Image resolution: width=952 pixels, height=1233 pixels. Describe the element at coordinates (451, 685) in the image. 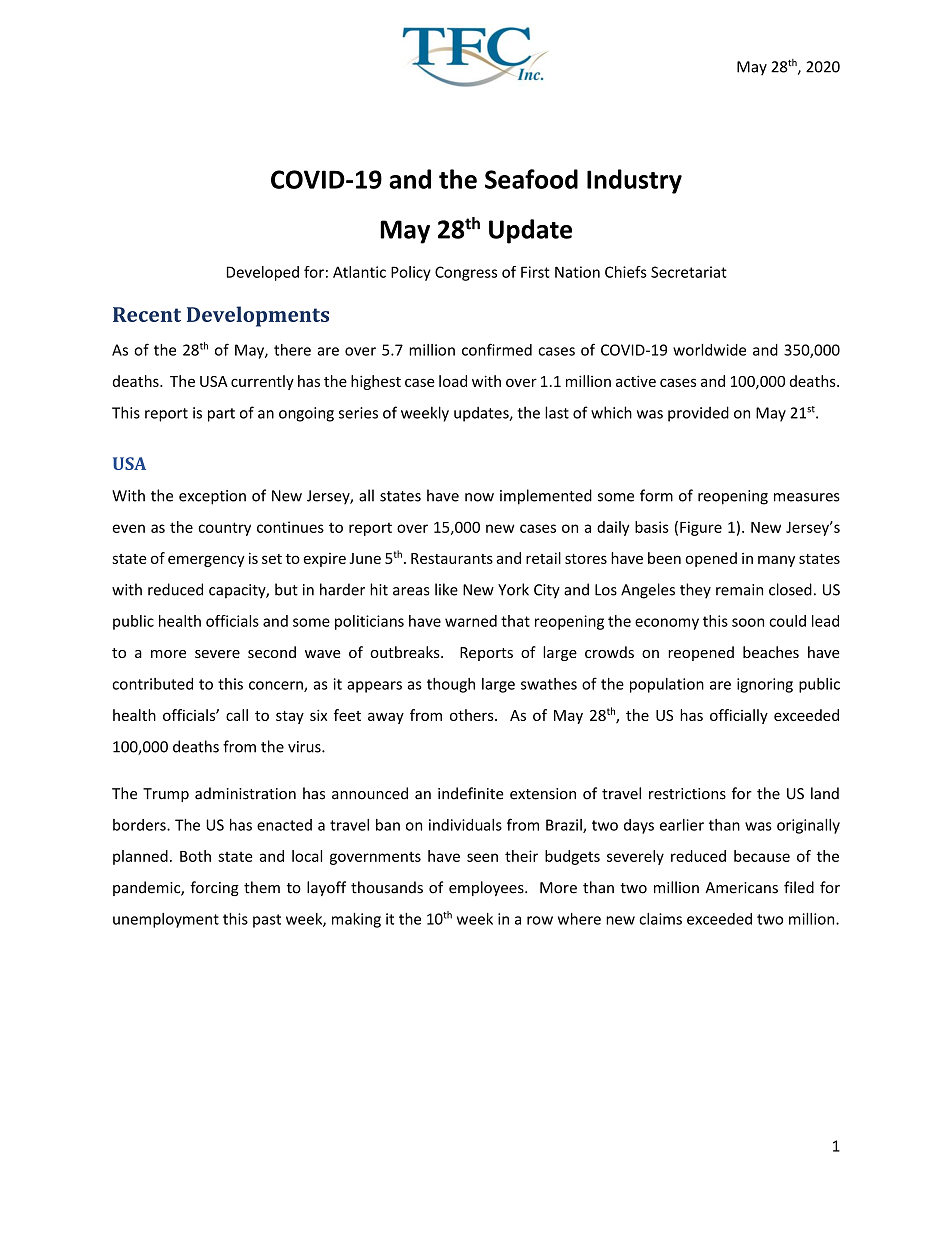

I see `though` at that location.
